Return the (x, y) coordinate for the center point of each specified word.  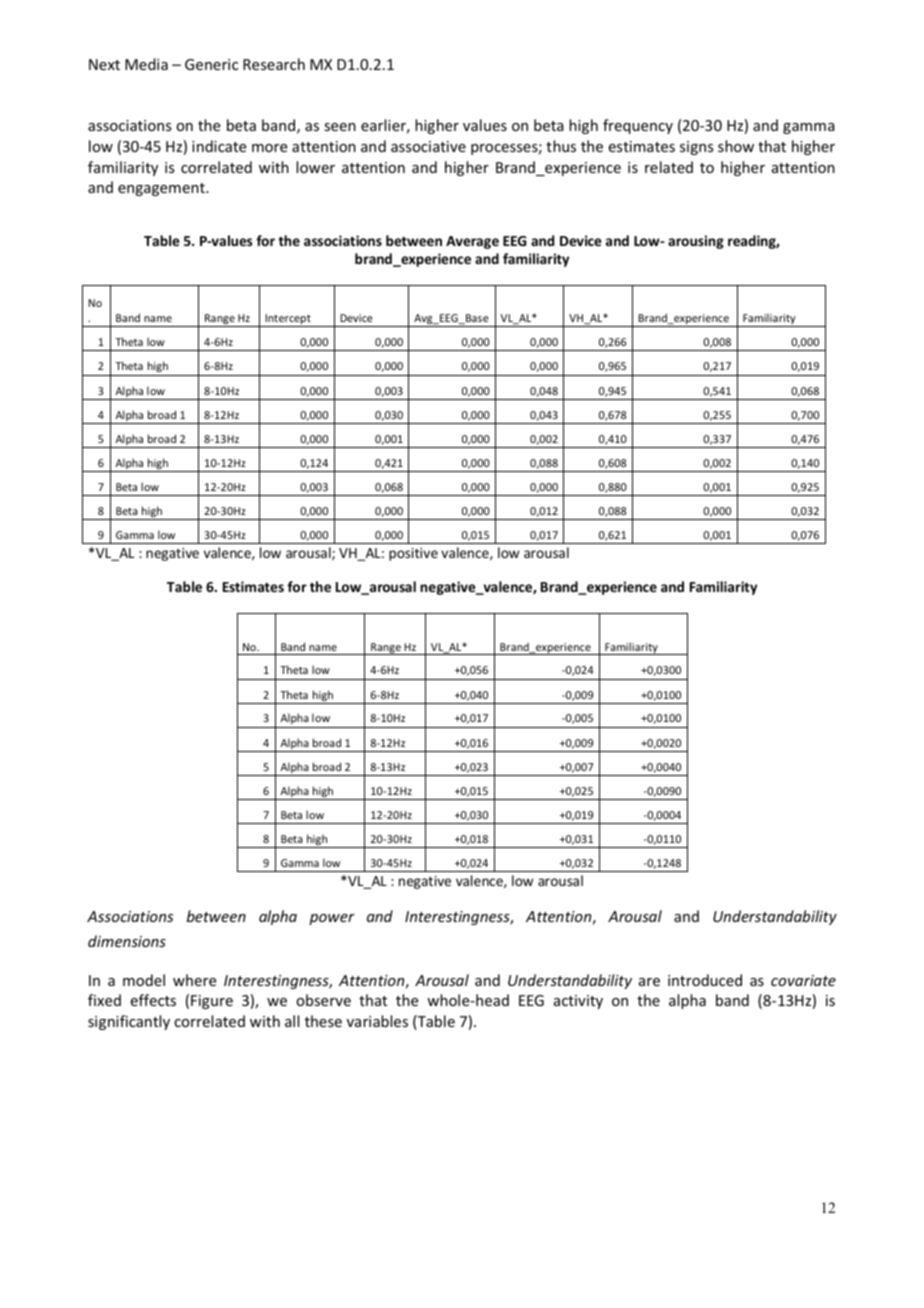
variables (377, 1021)
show (736, 146)
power (332, 919)
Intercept (288, 320)
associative (428, 146)
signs (696, 148)
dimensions (127, 941)
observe (323, 1000)
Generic (211, 64)
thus (561, 146)
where (194, 980)
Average (472, 242)
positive (413, 554)
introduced (705, 980)
